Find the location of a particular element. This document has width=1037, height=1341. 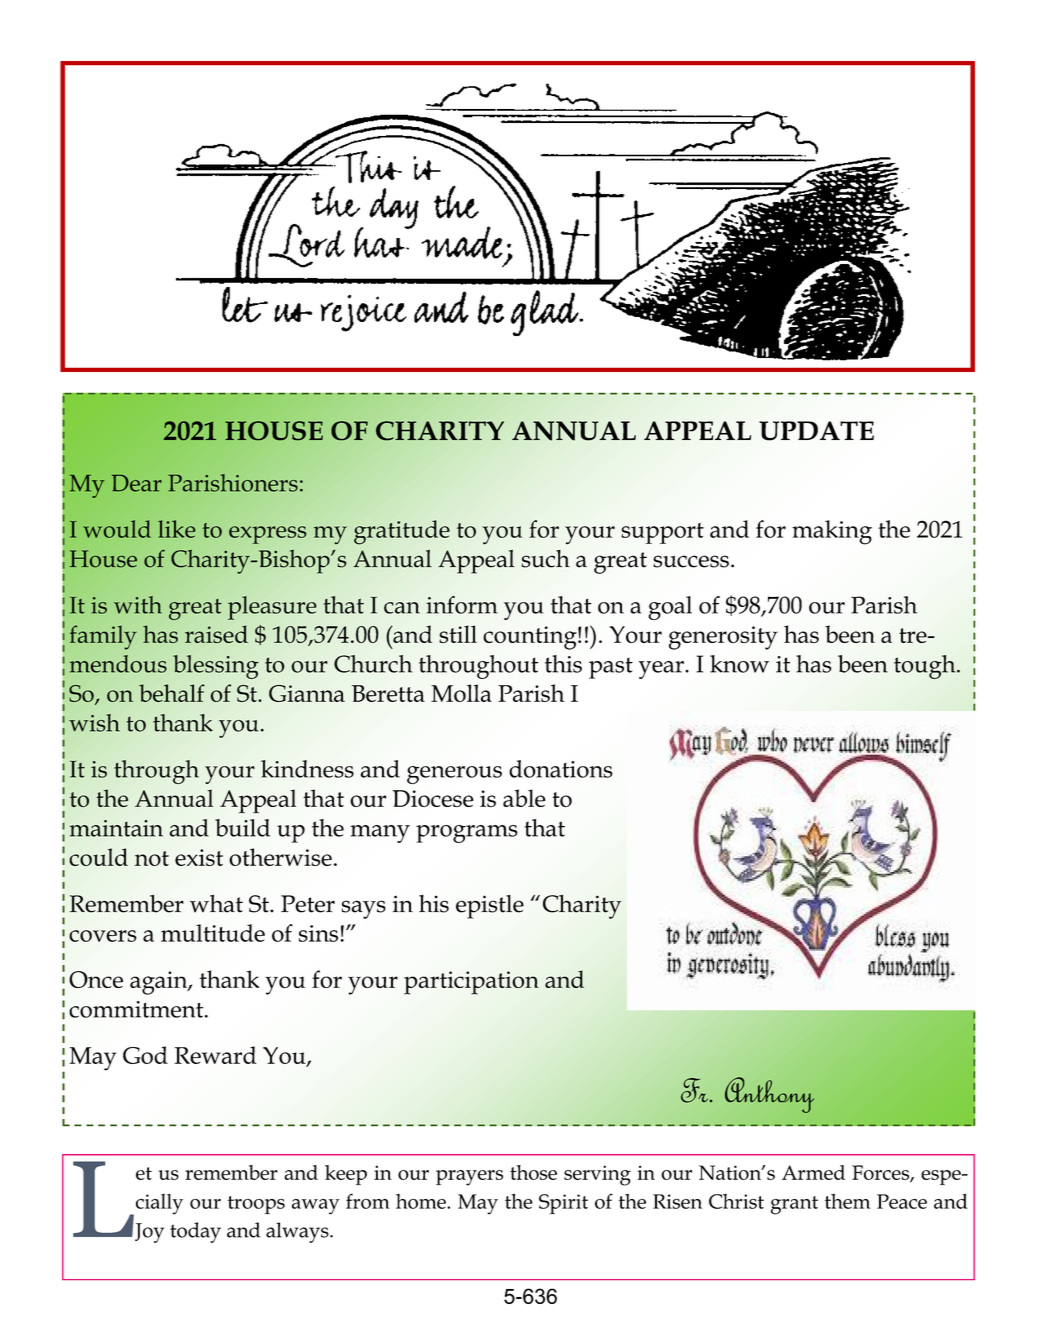

Dear is located at coordinates (137, 483).
